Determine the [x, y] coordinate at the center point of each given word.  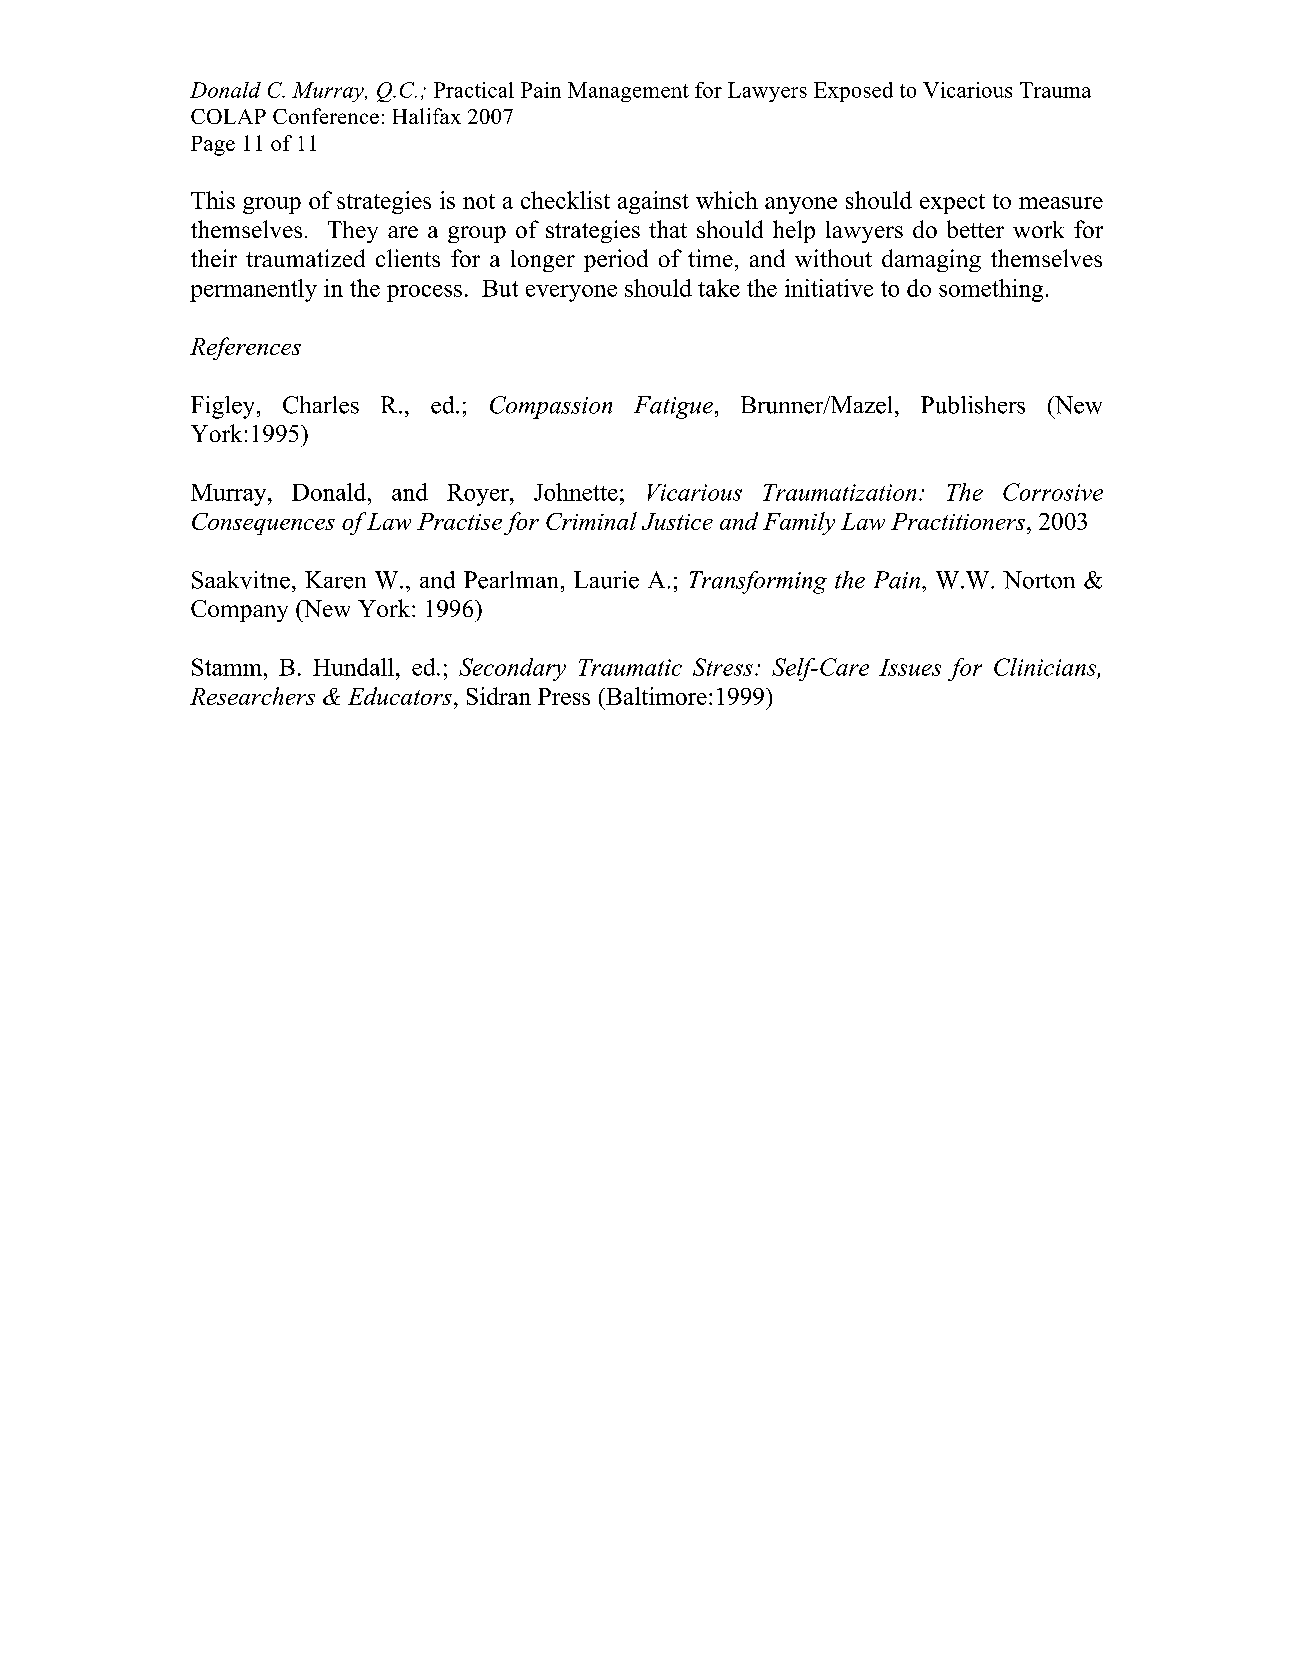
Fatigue [673, 407]
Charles [321, 405]
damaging [931, 260]
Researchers [252, 696]
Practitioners [958, 521]
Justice [677, 521]
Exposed [853, 92]
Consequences [263, 524]
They [353, 232]
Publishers [973, 405]
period [616, 260]
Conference [326, 116]
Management [628, 92]
